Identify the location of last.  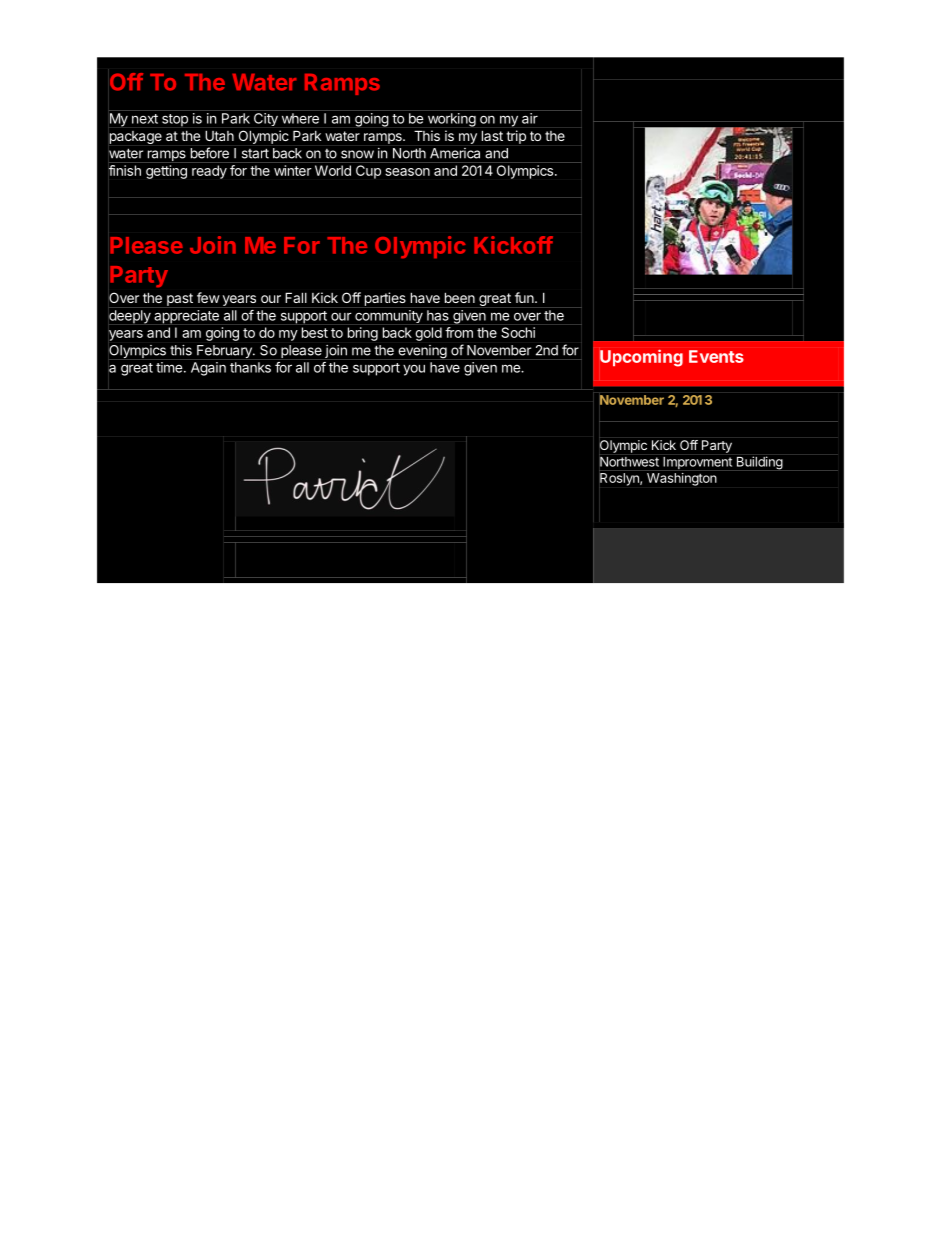
(492, 136).
